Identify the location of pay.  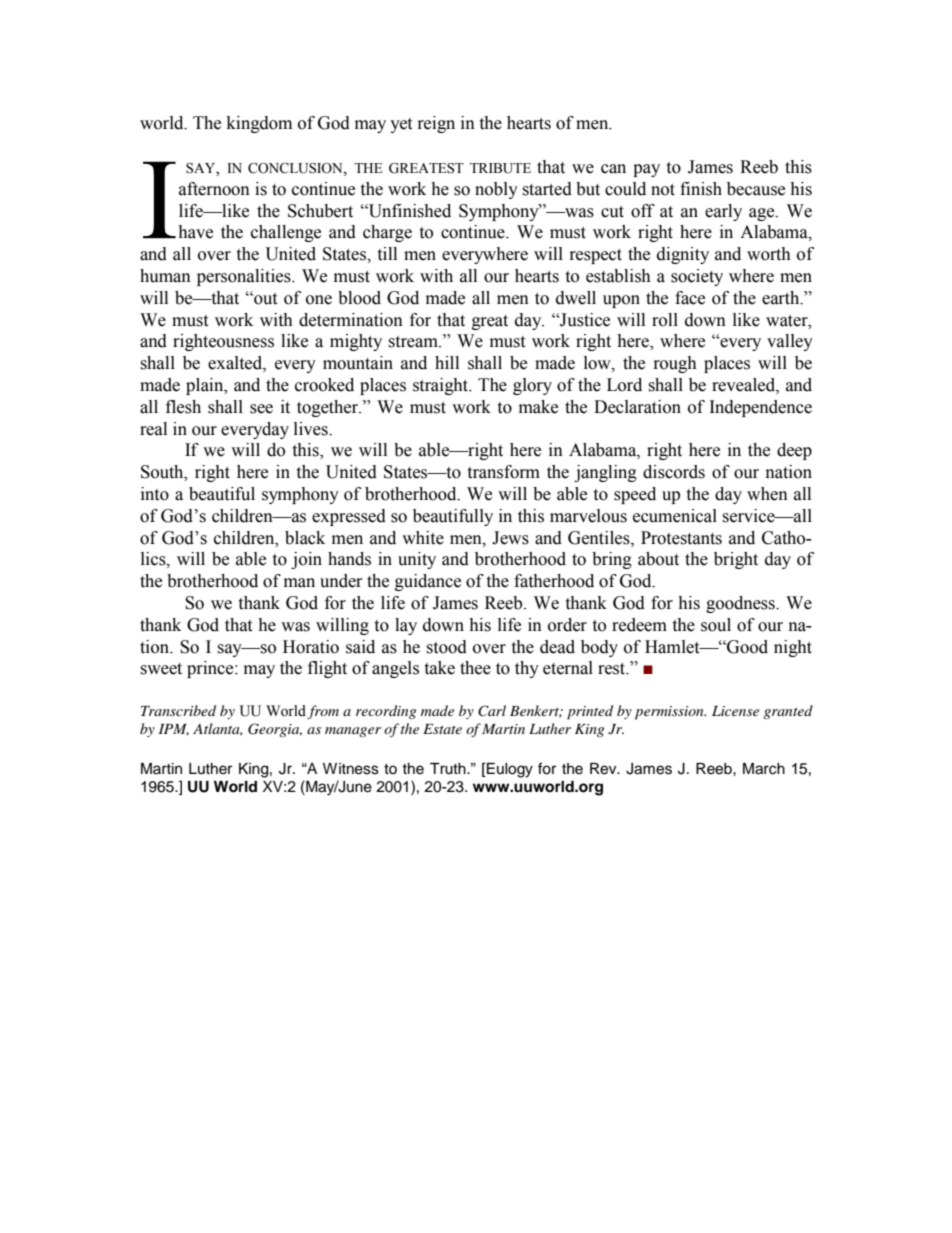
(646, 170).
